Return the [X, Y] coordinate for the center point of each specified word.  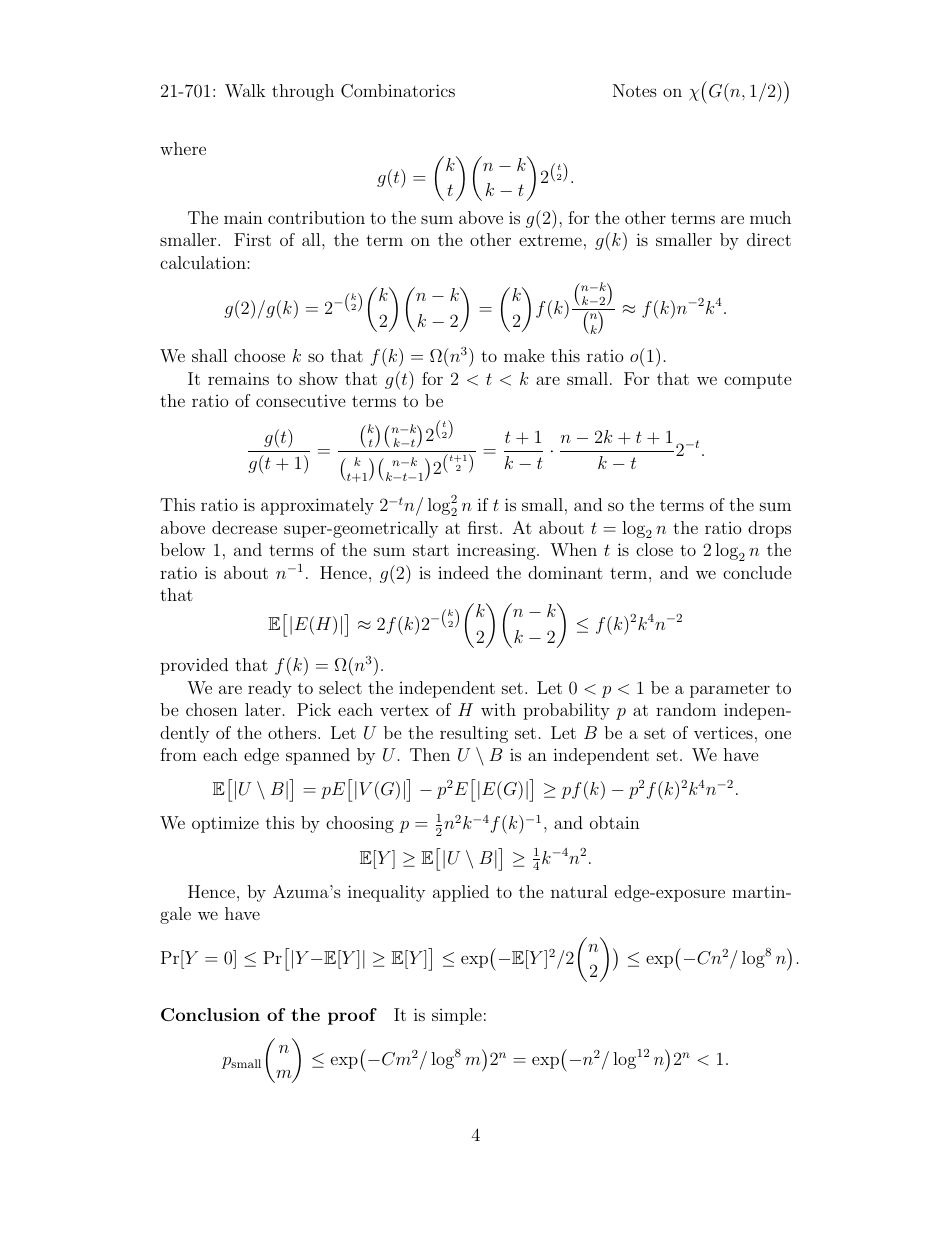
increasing [497, 551]
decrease [244, 527]
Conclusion [210, 1015]
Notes [635, 90]
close [654, 549]
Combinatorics [398, 91]
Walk [245, 91]
